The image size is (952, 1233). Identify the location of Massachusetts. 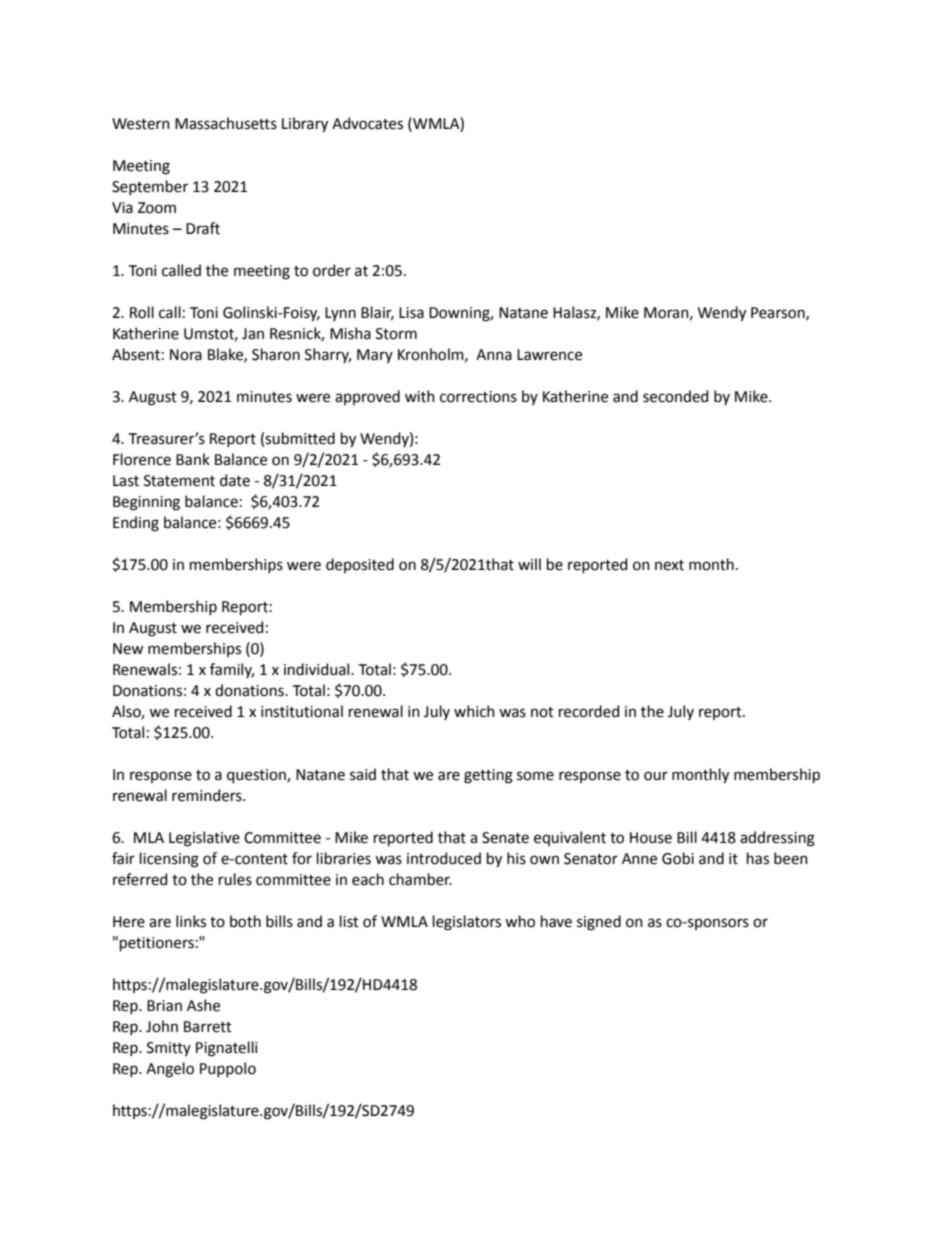
(226, 123).
